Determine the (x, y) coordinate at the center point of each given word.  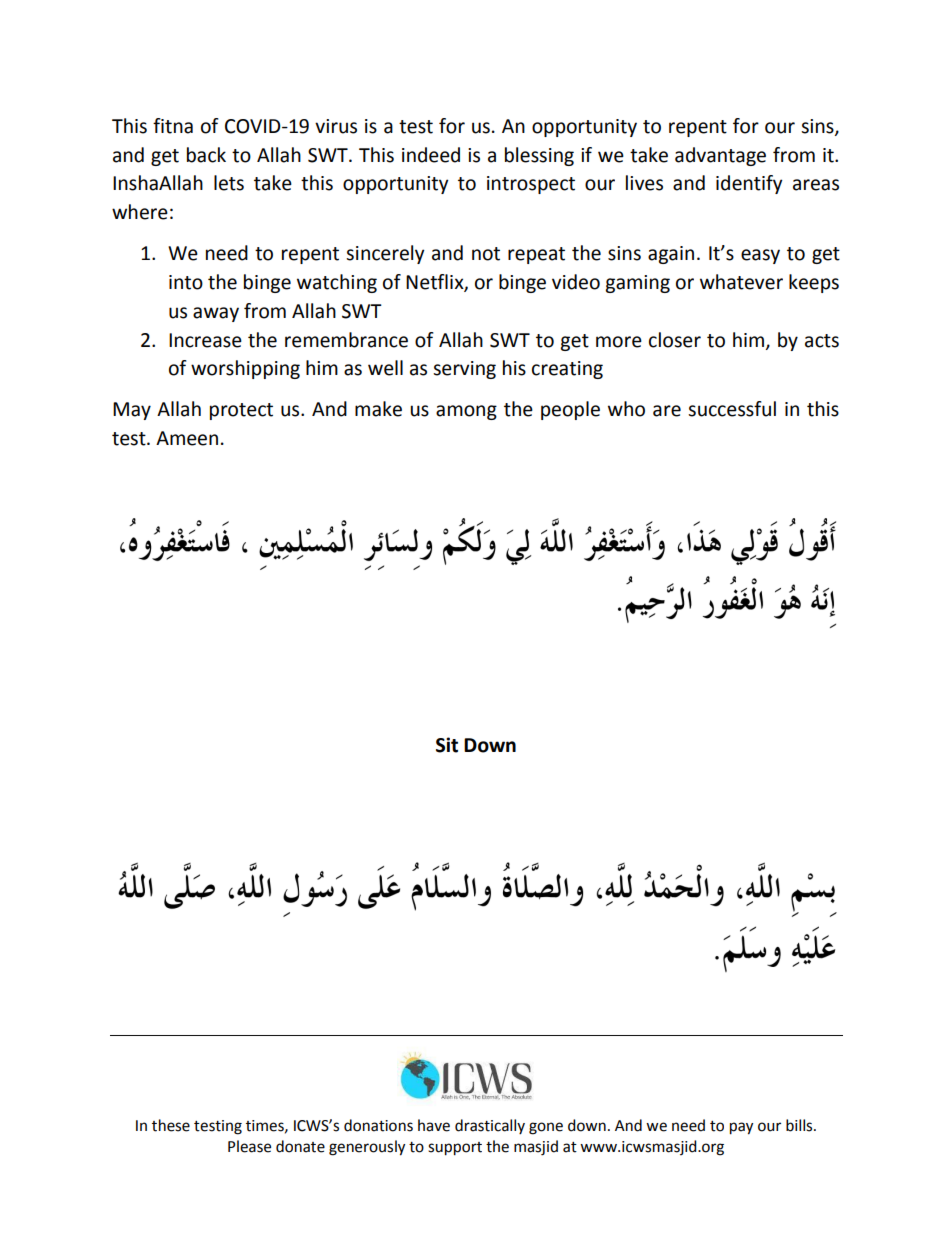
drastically (490, 1126)
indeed (431, 155)
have (434, 1125)
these (171, 1125)
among (466, 412)
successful (732, 409)
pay (741, 1128)
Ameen (187, 438)
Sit (447, 745)
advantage (720, 156)
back (206, 155)
